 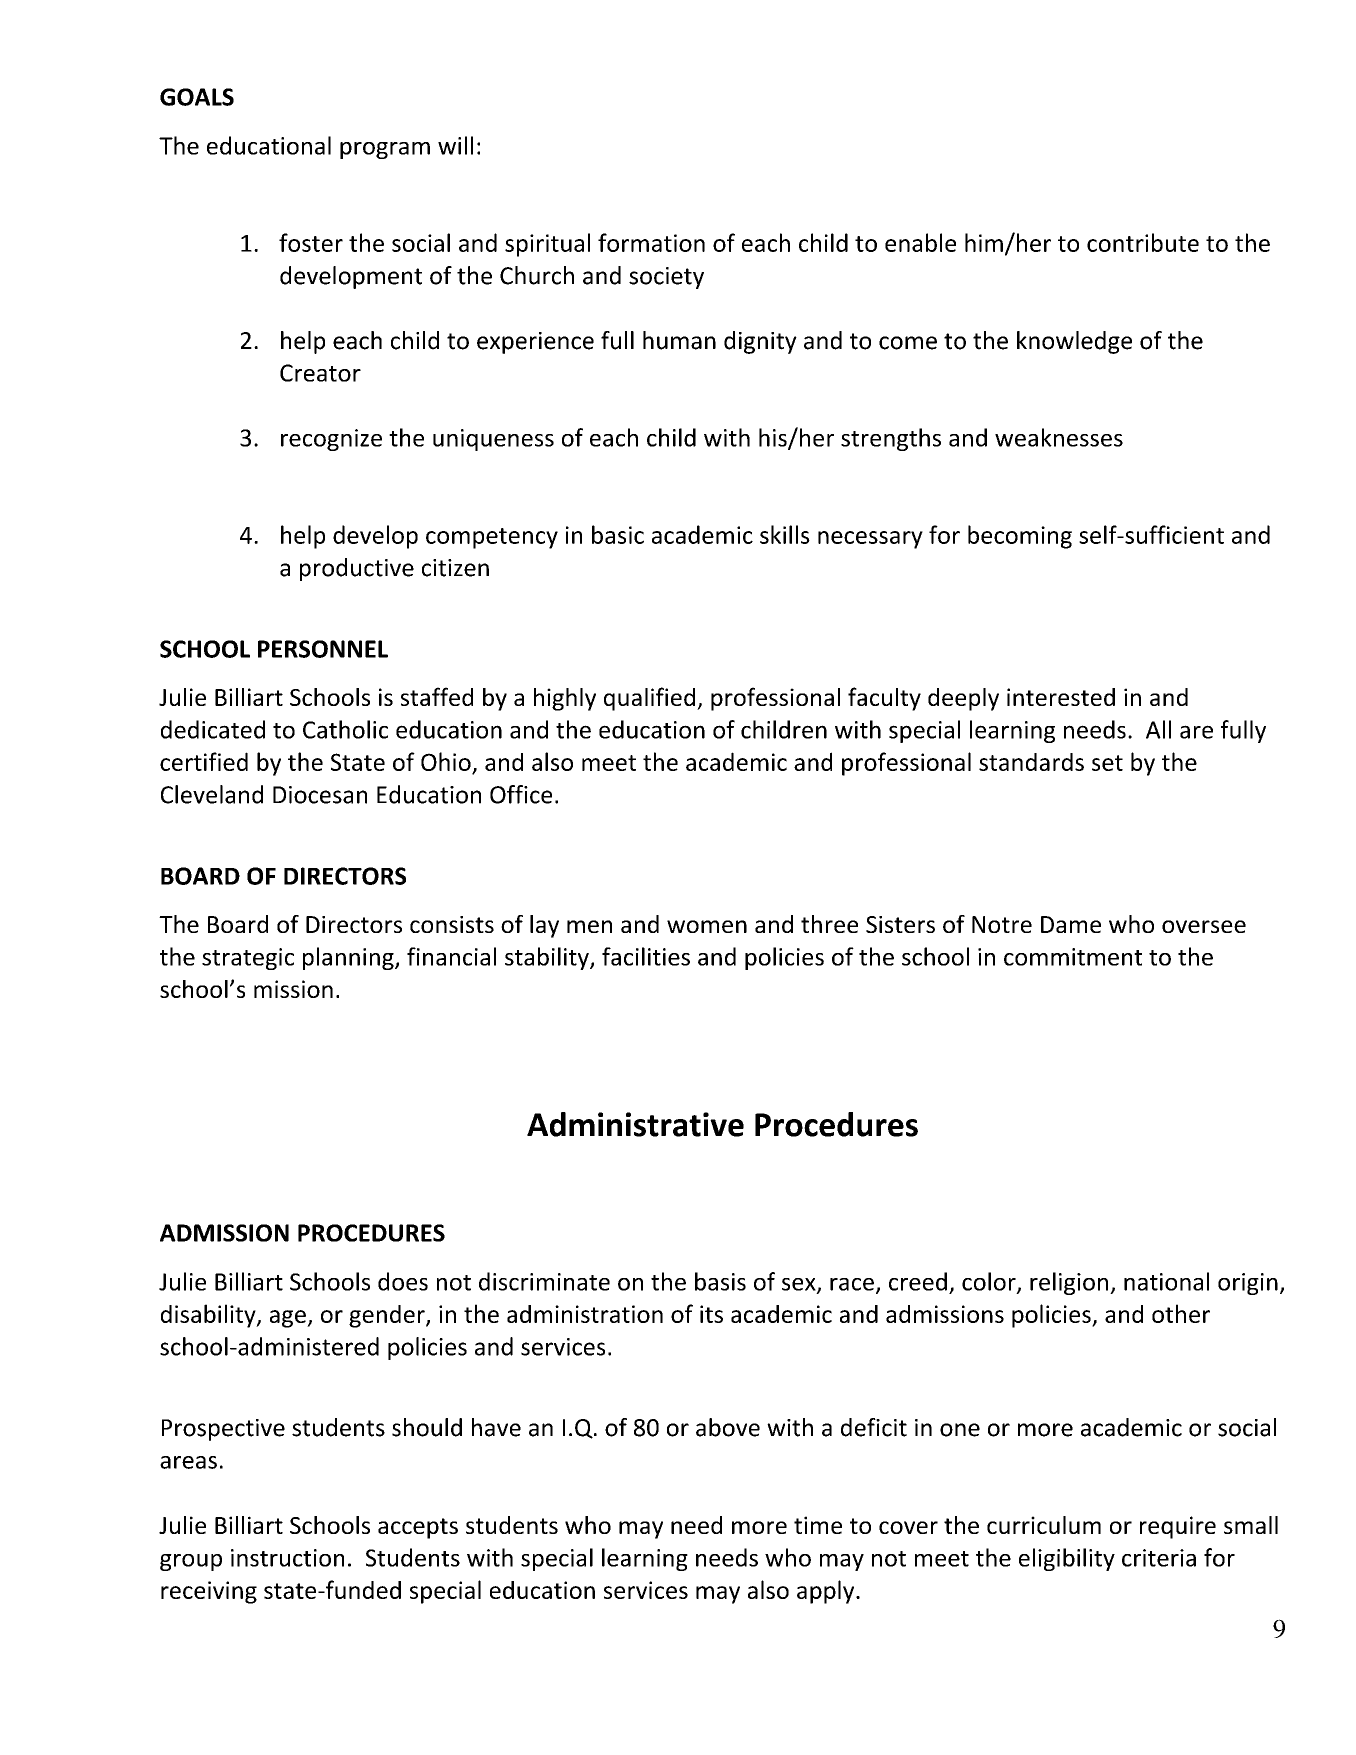 I want to click on formation, so click(x=651, y=242).
